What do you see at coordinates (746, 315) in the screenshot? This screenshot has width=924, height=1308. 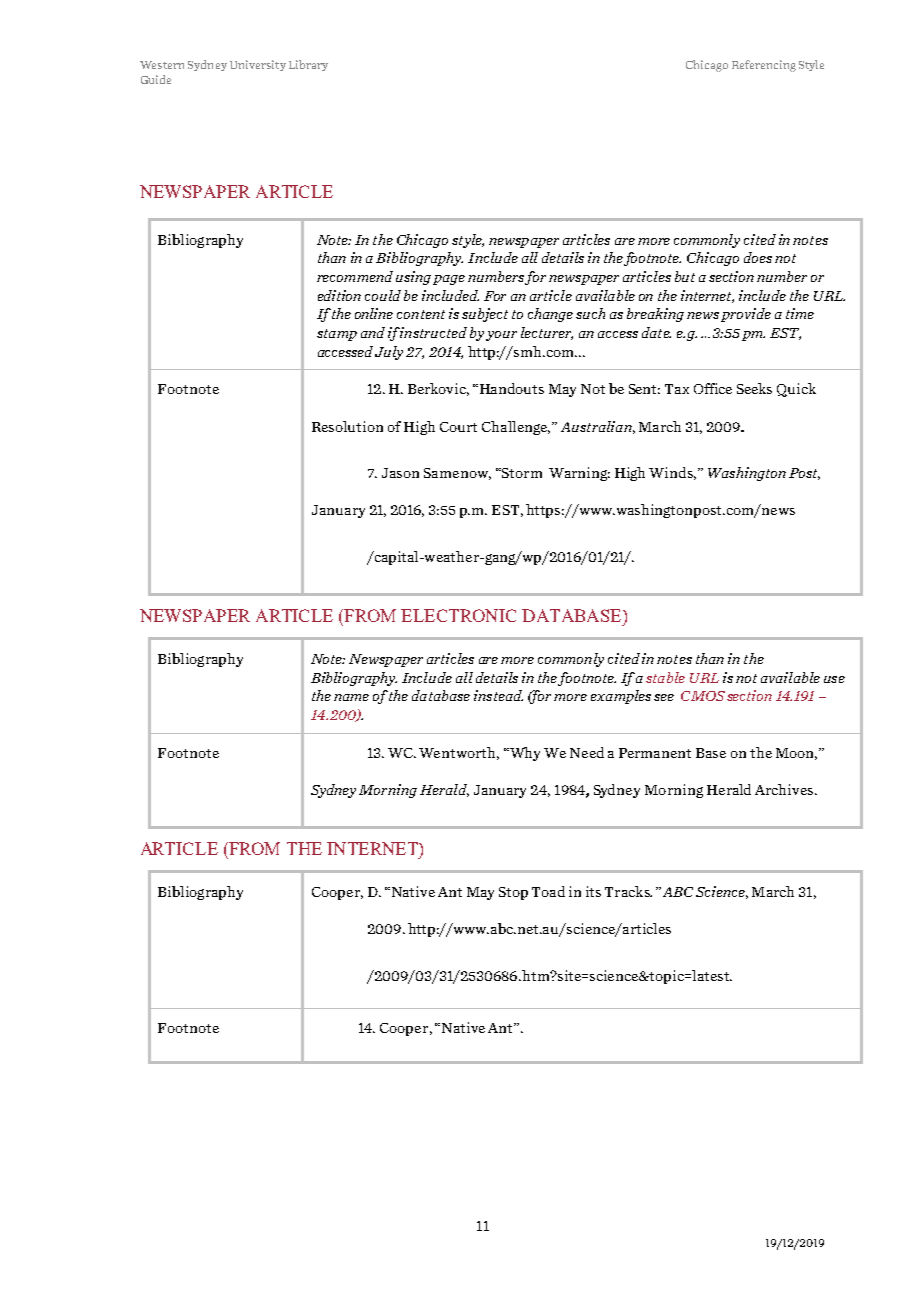 I see `provide` at bounding box center [746, 315].
